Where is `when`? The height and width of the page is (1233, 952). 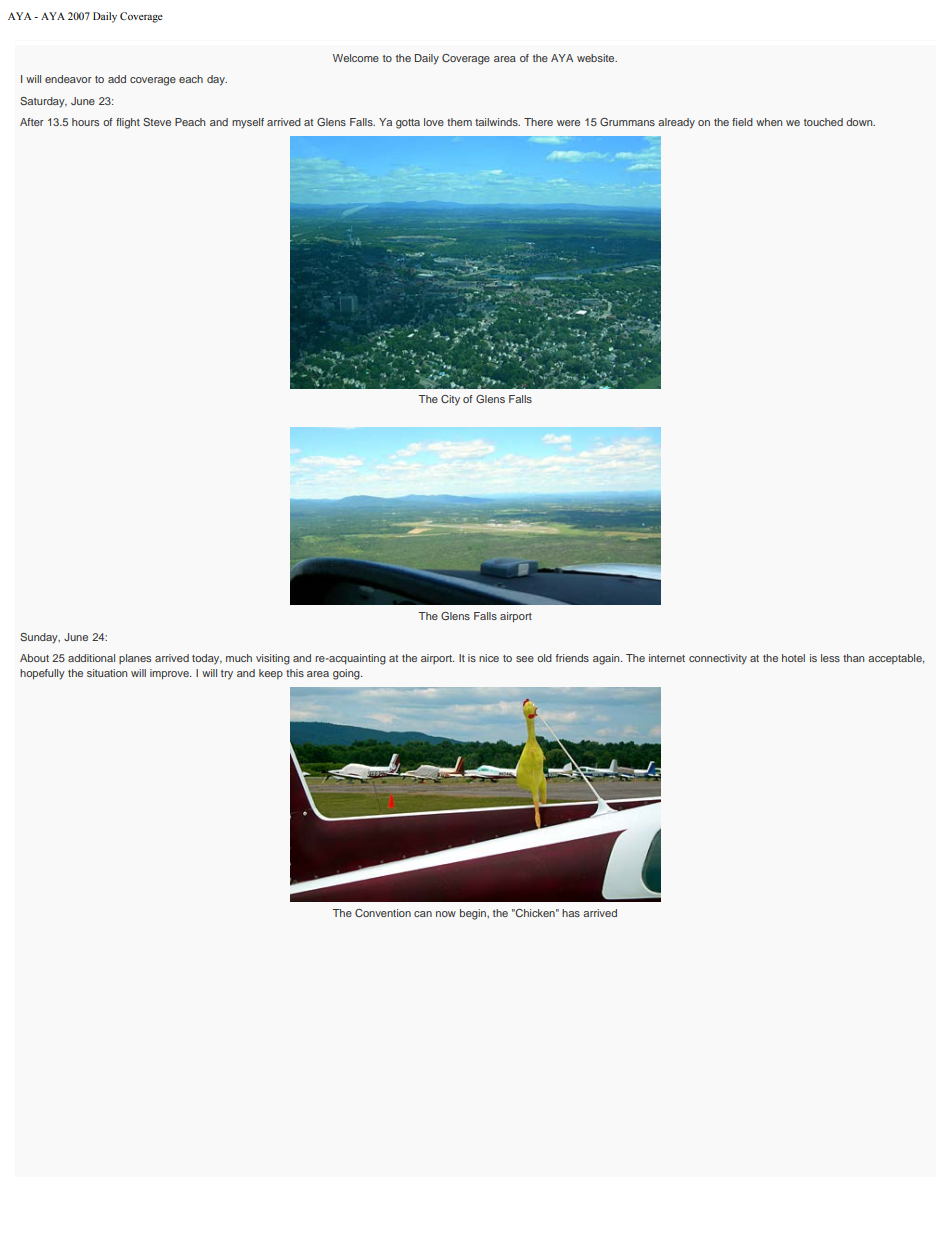 when is located at coordinates (769, 122).
